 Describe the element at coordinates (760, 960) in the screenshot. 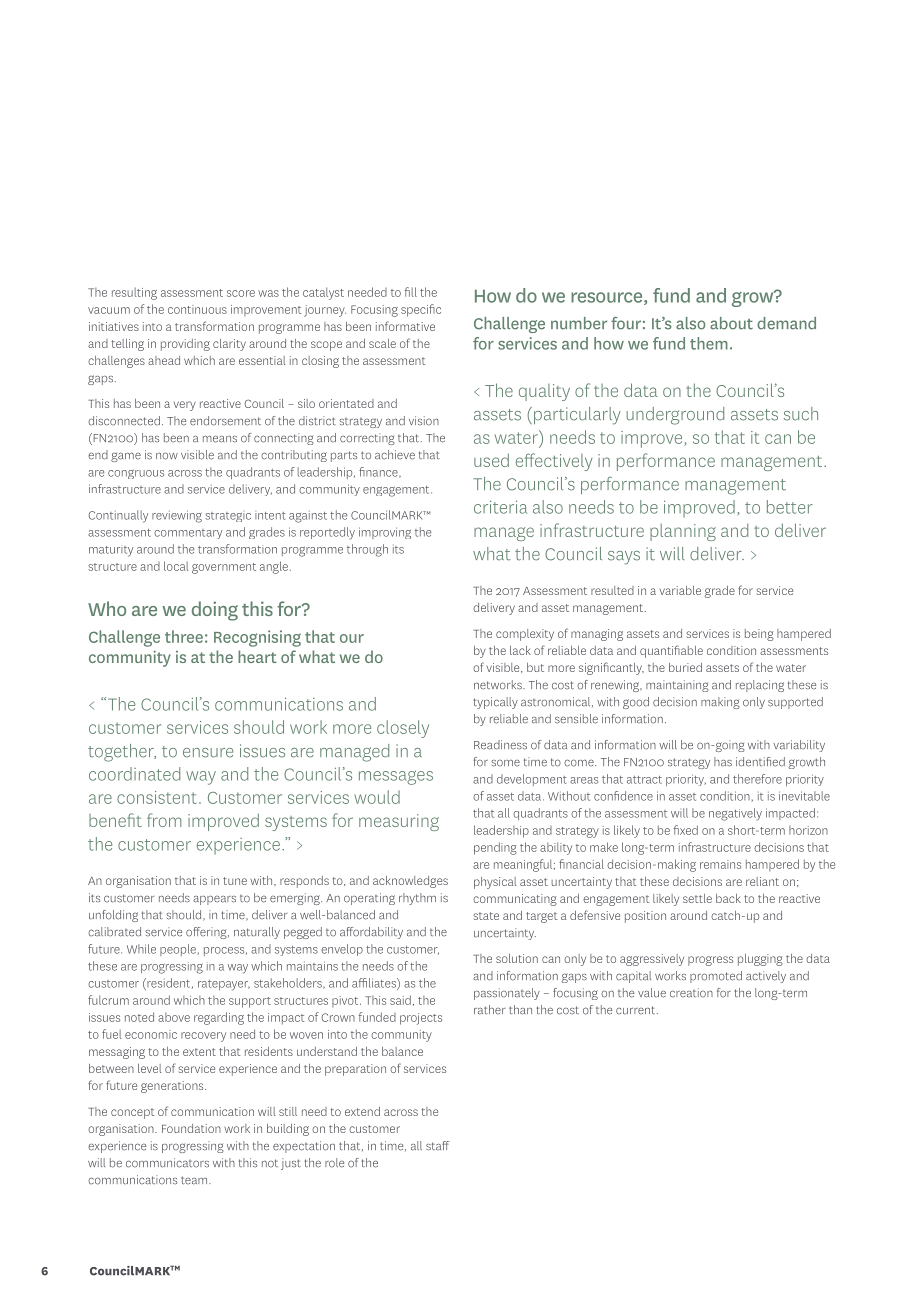

I see `plugging` at that location.
